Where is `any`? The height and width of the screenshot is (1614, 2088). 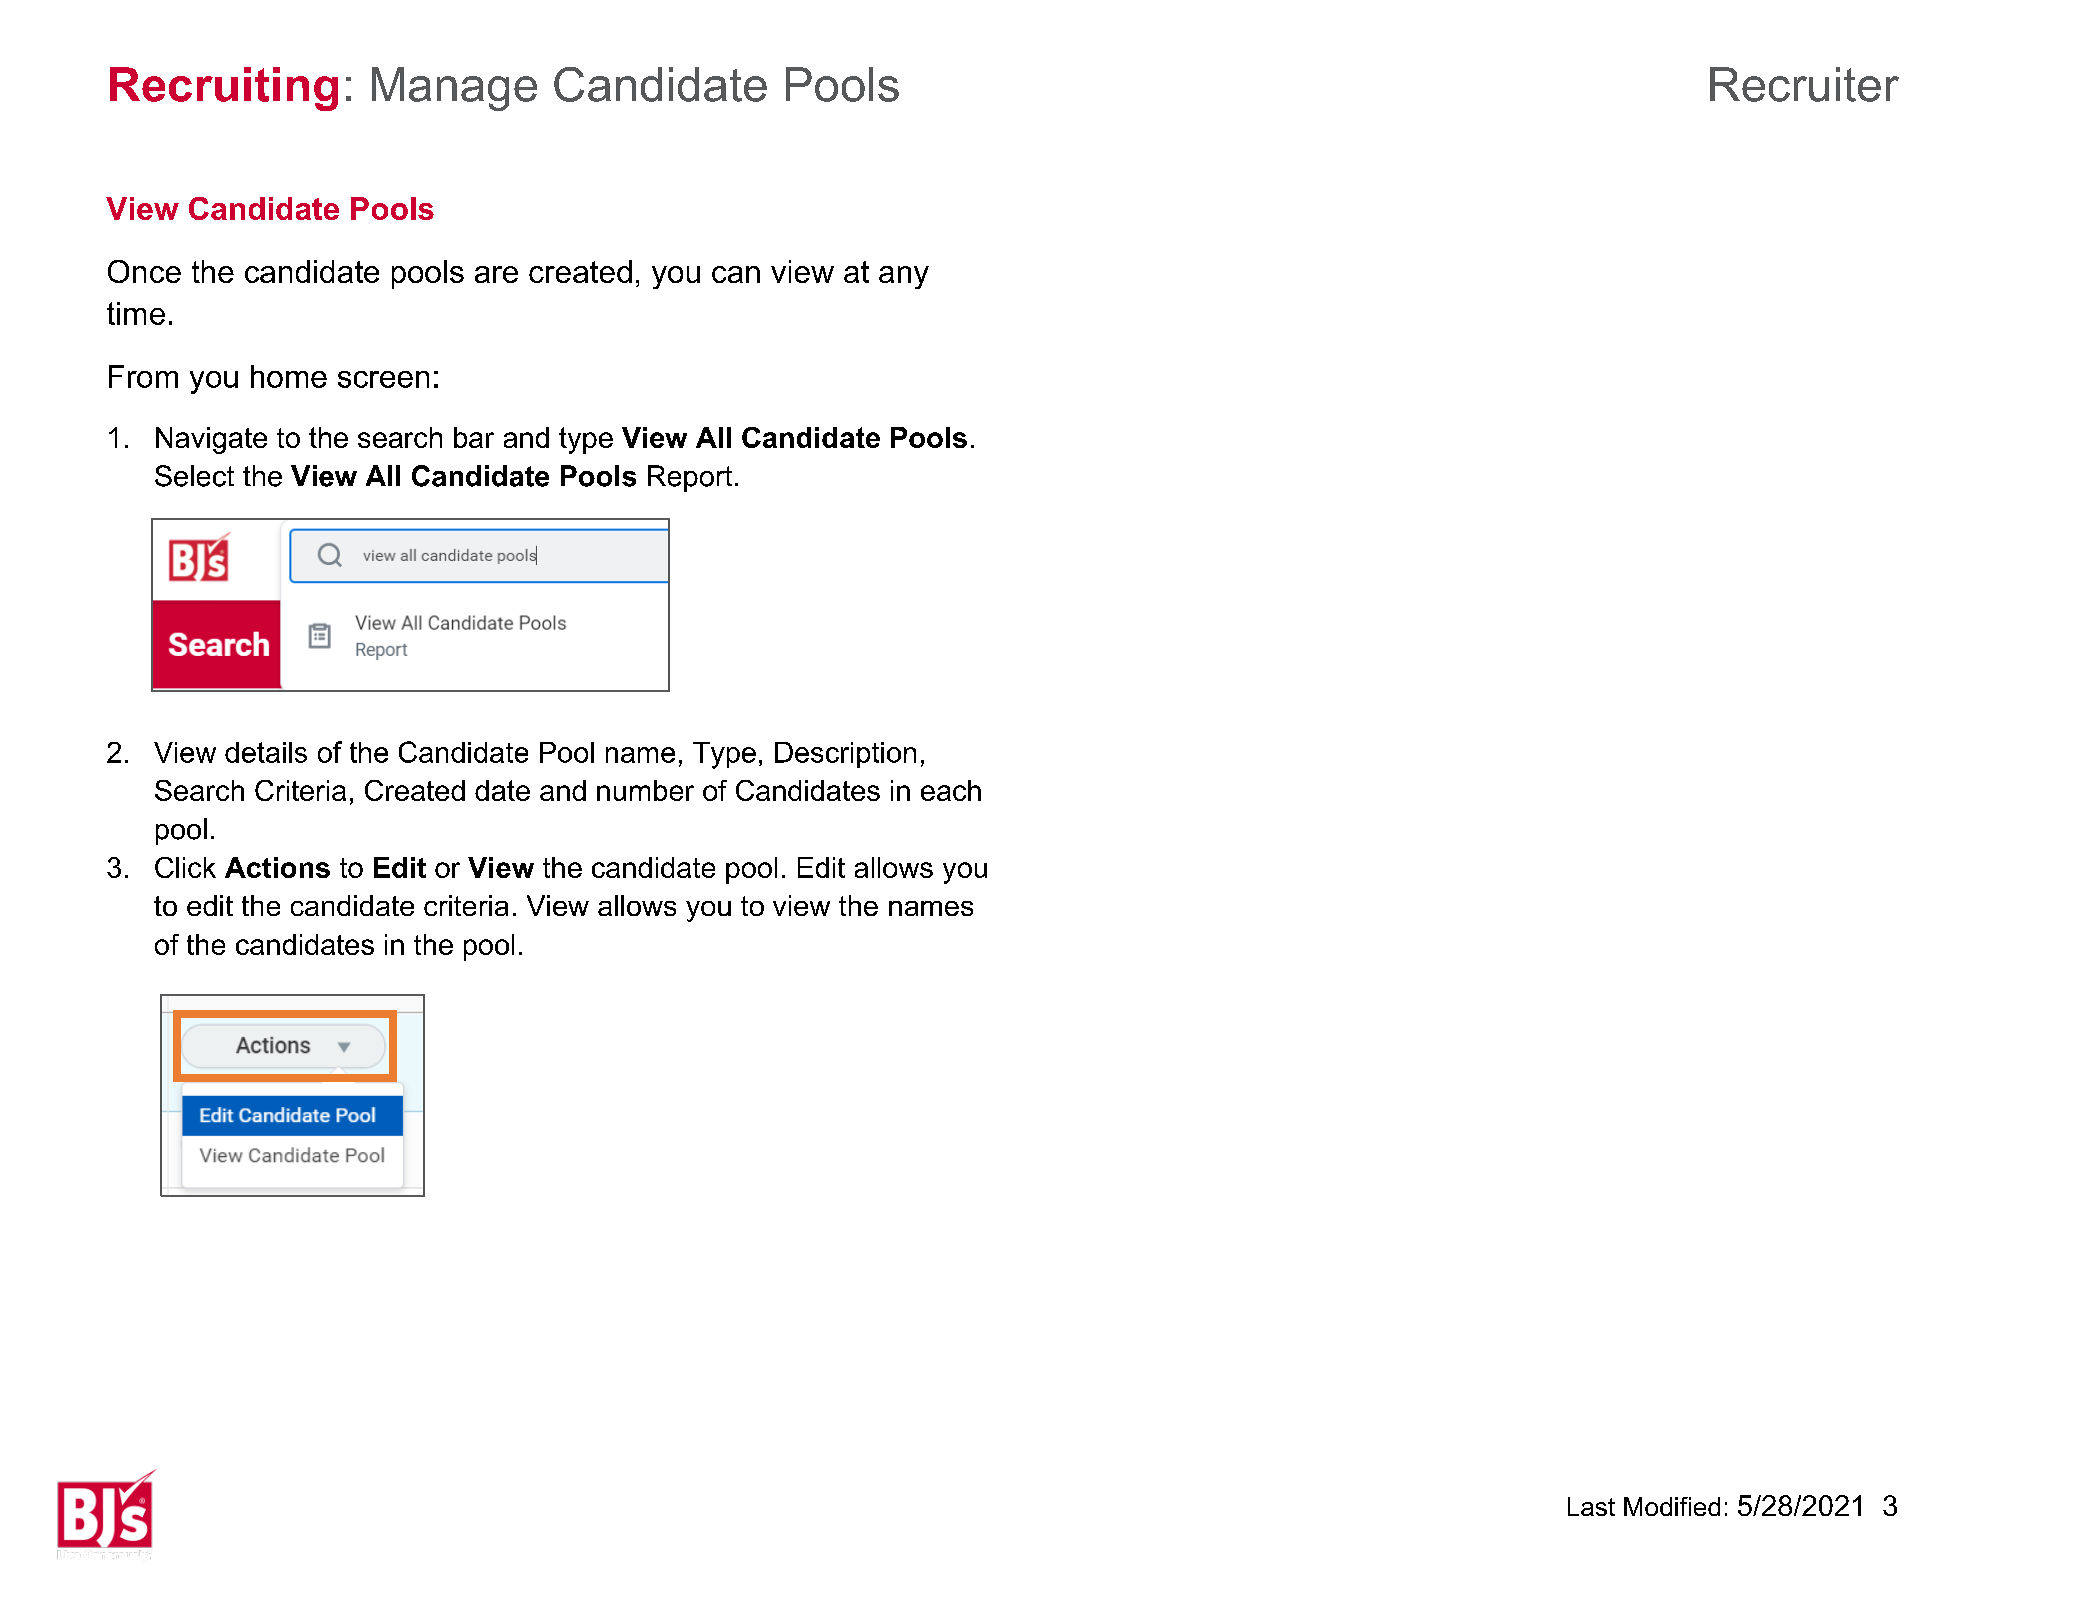
any is located at coordinates (904, 277).
